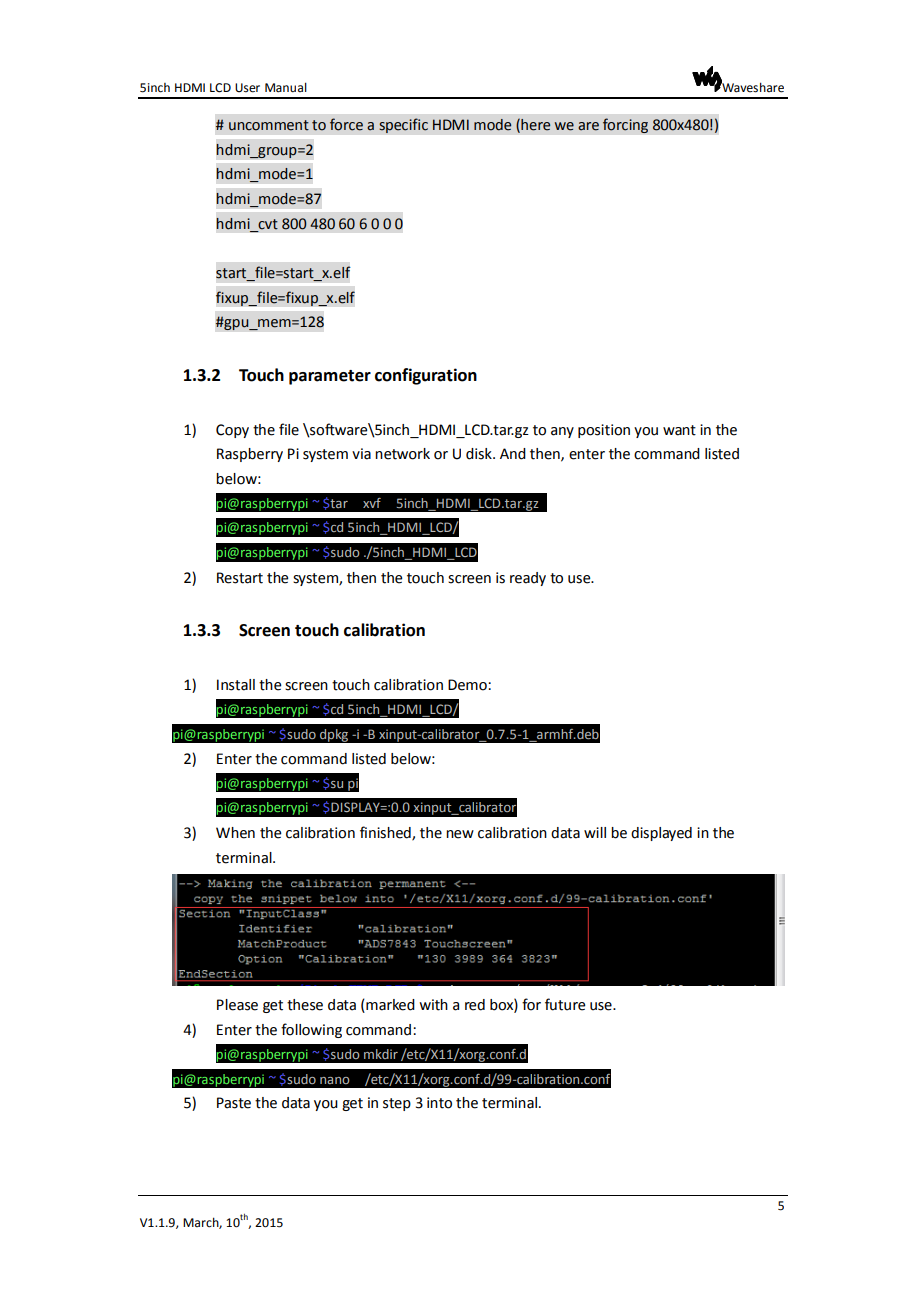 The height and width of the page is (1308, 924). Describe the element at coordinates (403, 125) in the page. I see `specific` at that location.
